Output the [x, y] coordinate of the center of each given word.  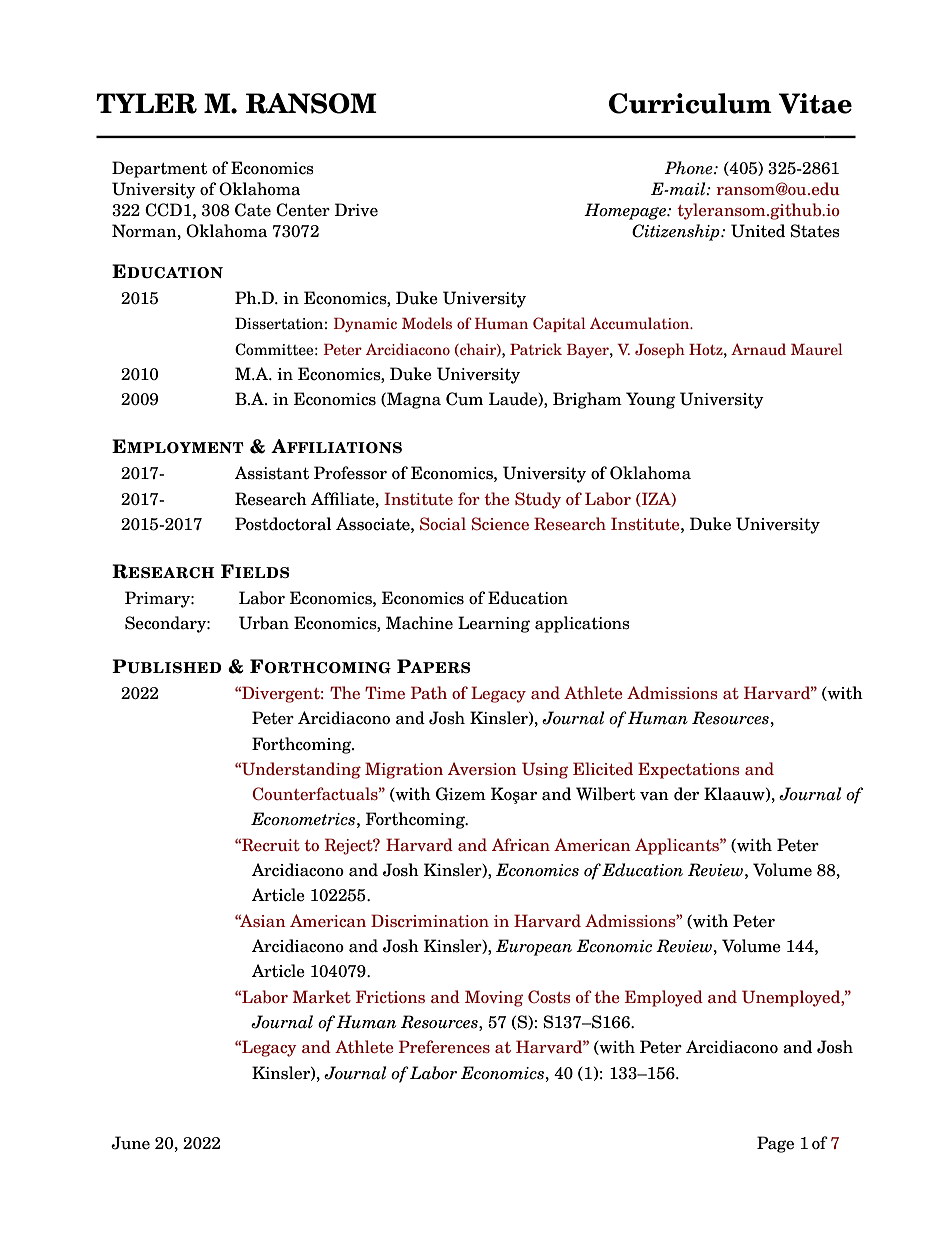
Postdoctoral [283, 524]
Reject [349, 846]
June [130, 1143]
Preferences [444, 1046]
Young [651, 400]
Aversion [482, 768]
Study [538, 500]
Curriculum [690, 103]
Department [159, 169]
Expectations [688, 770]
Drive [356, 210]
